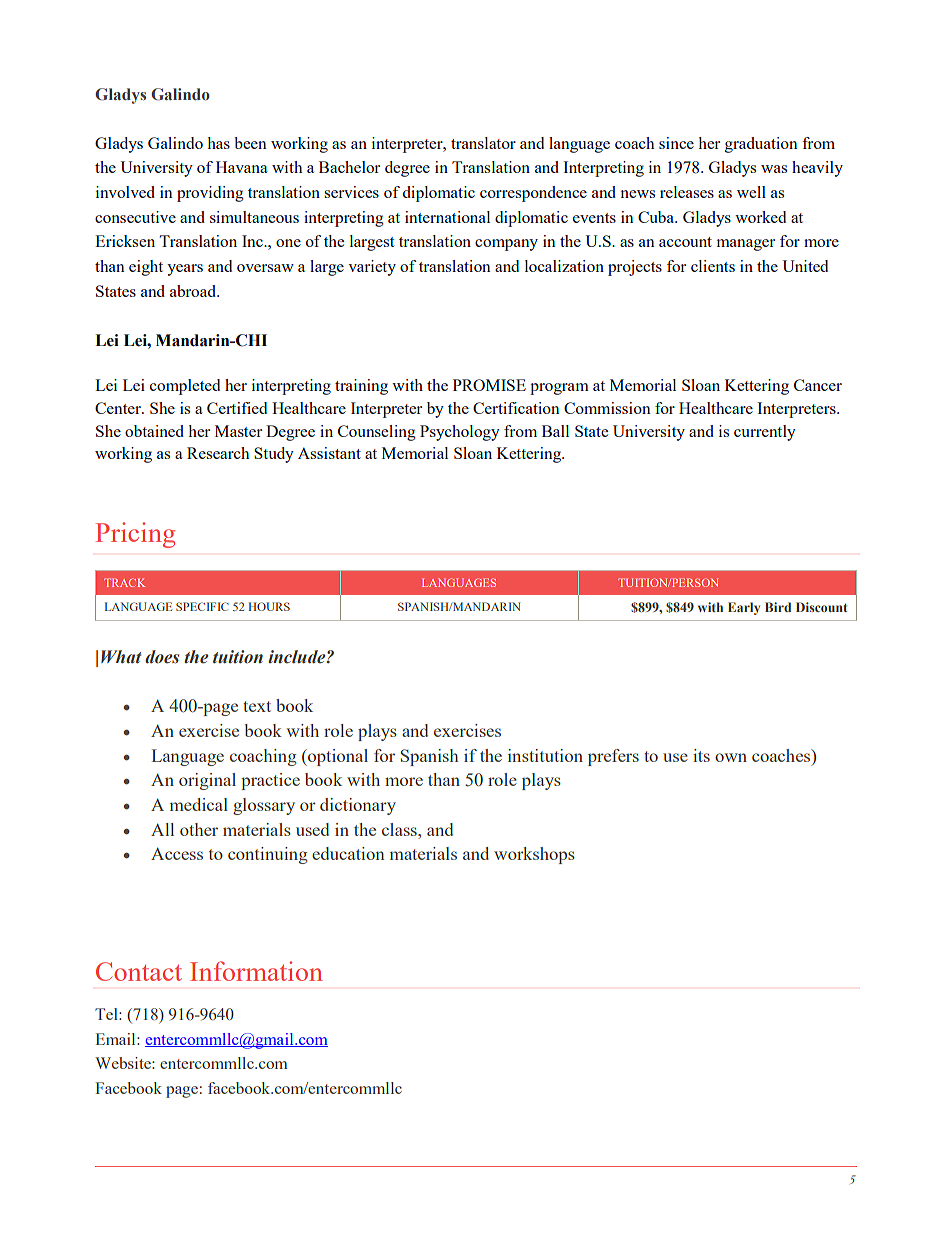  Describe the element at coordinates (135, 535) in the screenshot. I see `Pricing` at that location.
